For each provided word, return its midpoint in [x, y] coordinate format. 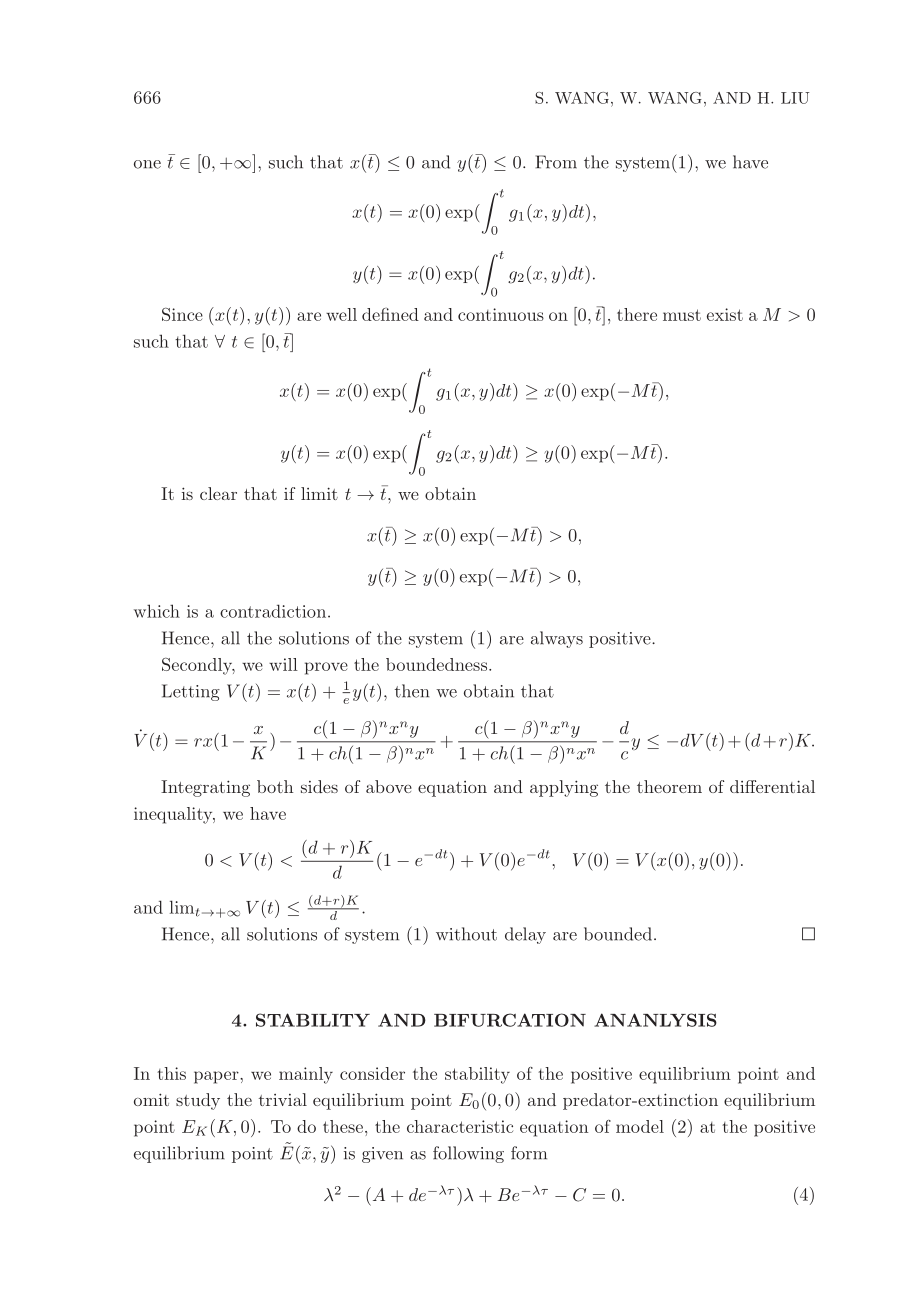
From [556, 162]
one [147, 164]
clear [218, 493]
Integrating [205, 788]
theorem [669, 786]
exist [725, 314]
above [389, 786]
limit [319, 493]
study [198, 1101]
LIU [795, 98]
